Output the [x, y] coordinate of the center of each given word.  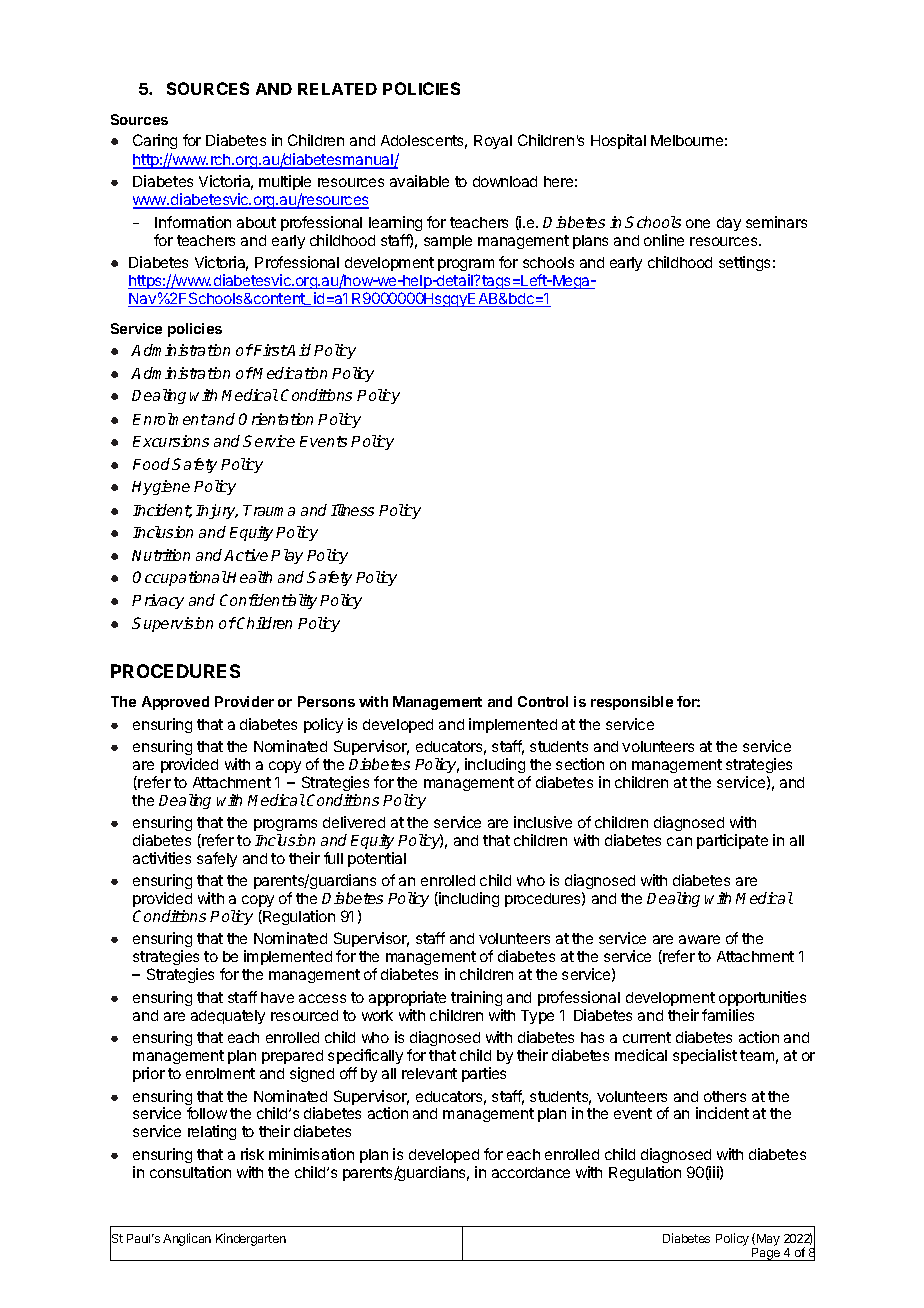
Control [543, 701]
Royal [493, 142]
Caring [155, 141]
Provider [244, 701]
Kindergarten [251, 1239]
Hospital [618, 141]
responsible [632, 703]
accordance [531, 1172]
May [768, 1240]
